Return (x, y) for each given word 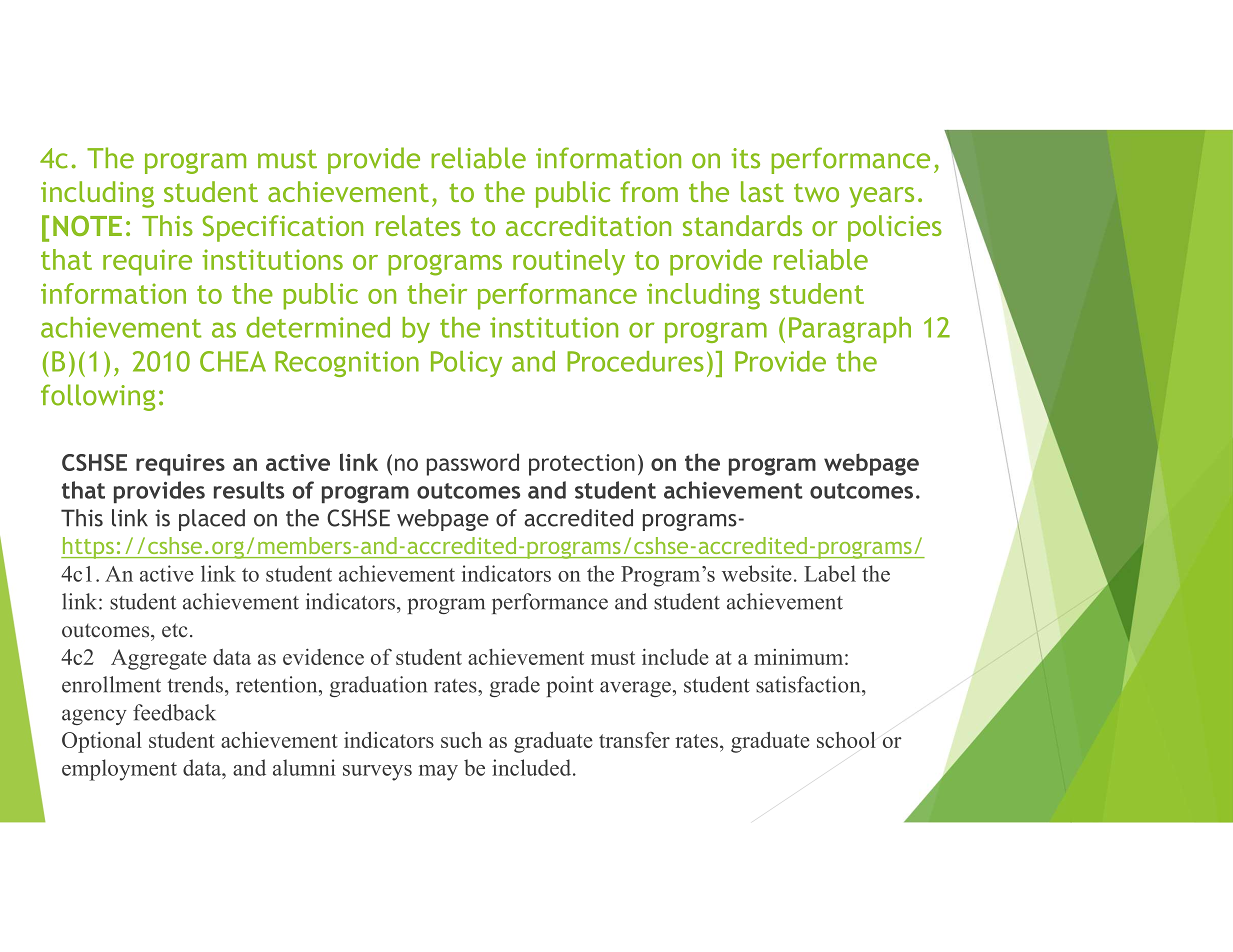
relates (418, 225)
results (249, 490)
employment (119, 770)
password (473, 464)
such (461, 740)
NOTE (87, 225)
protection (582, 465)
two (816, 192)
